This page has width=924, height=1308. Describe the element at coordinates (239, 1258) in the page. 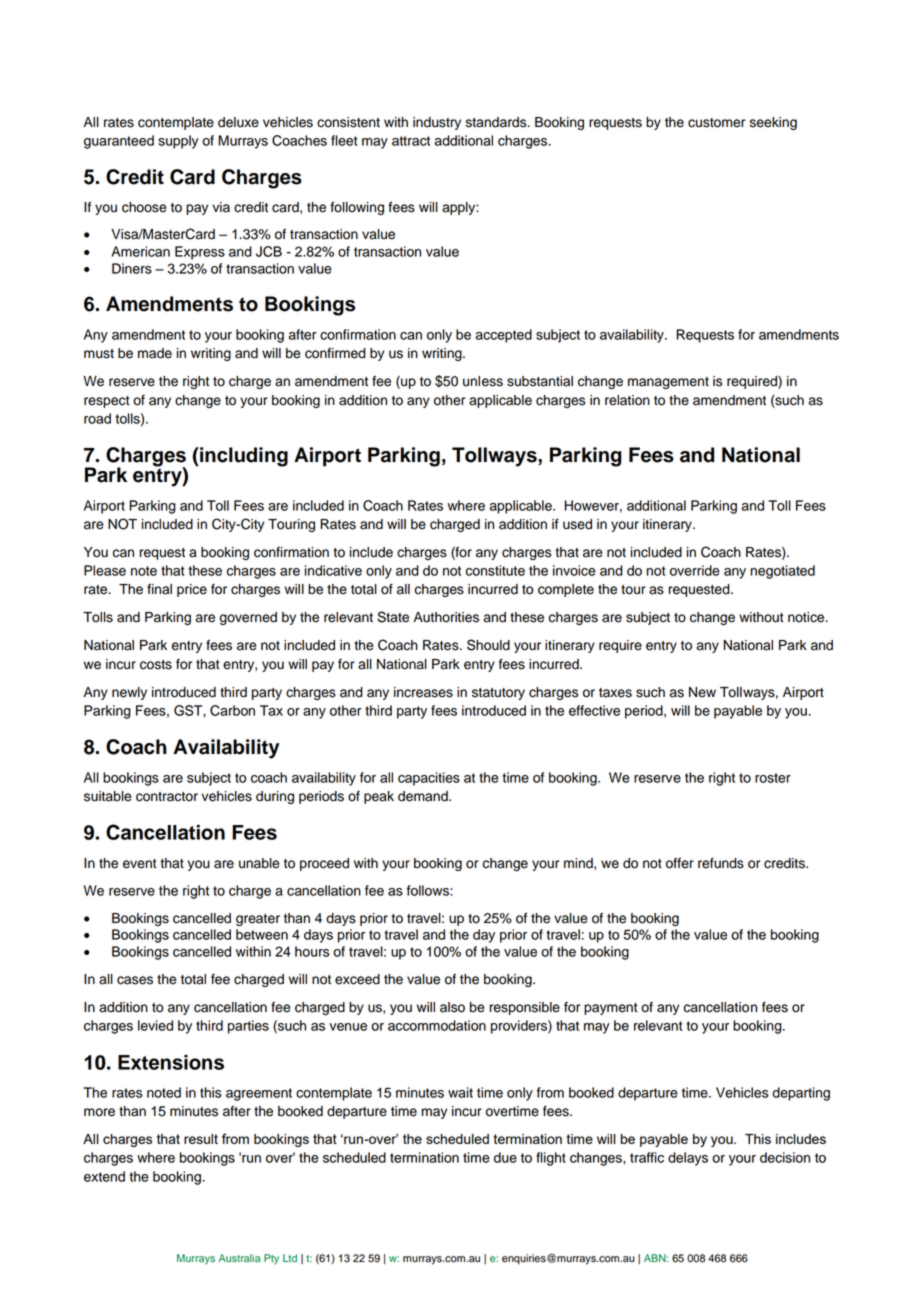

I see `Australia` at that location.
